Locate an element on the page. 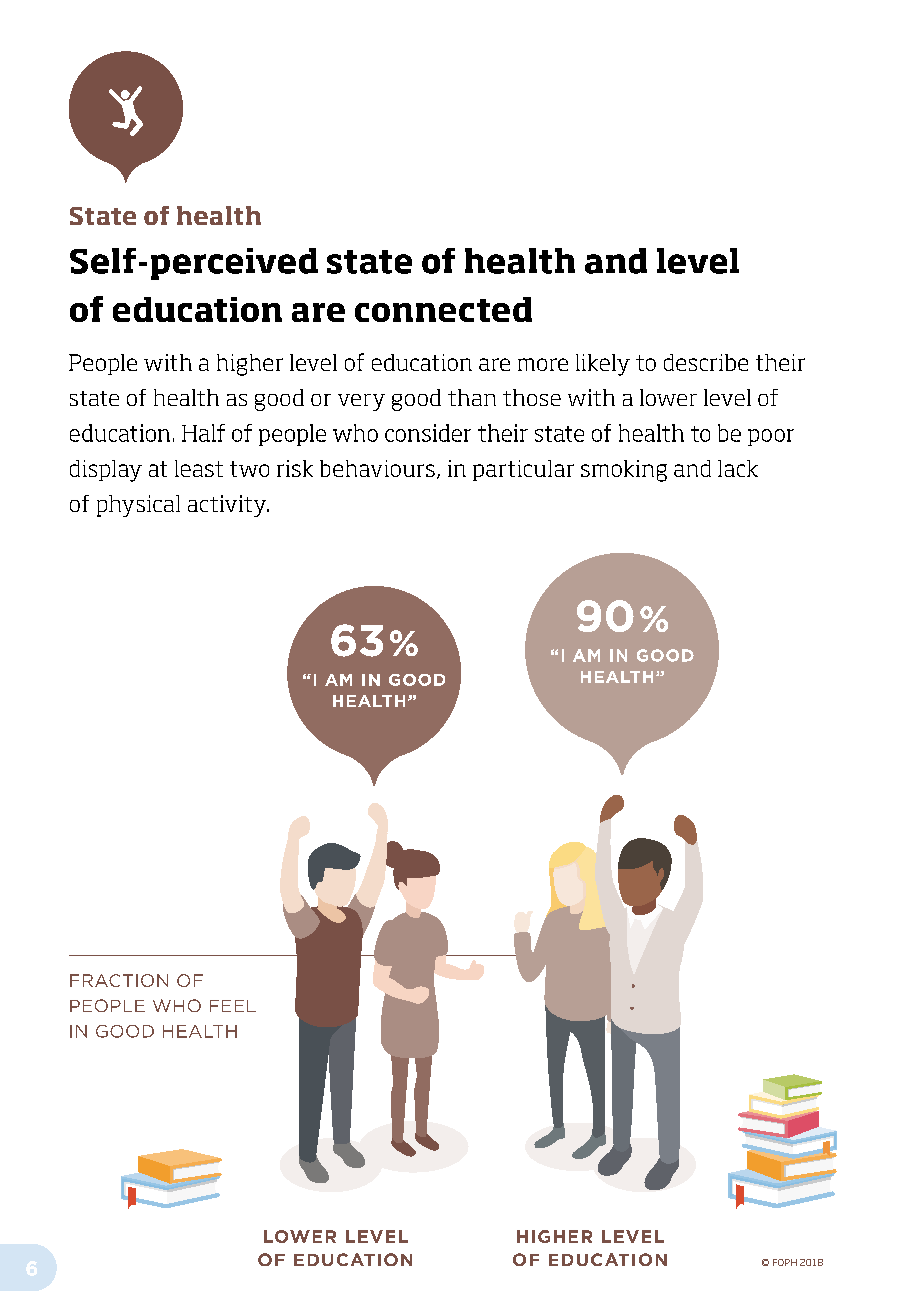 This page has height=1316, width=915. activity is located at coordinates (228, 506).
